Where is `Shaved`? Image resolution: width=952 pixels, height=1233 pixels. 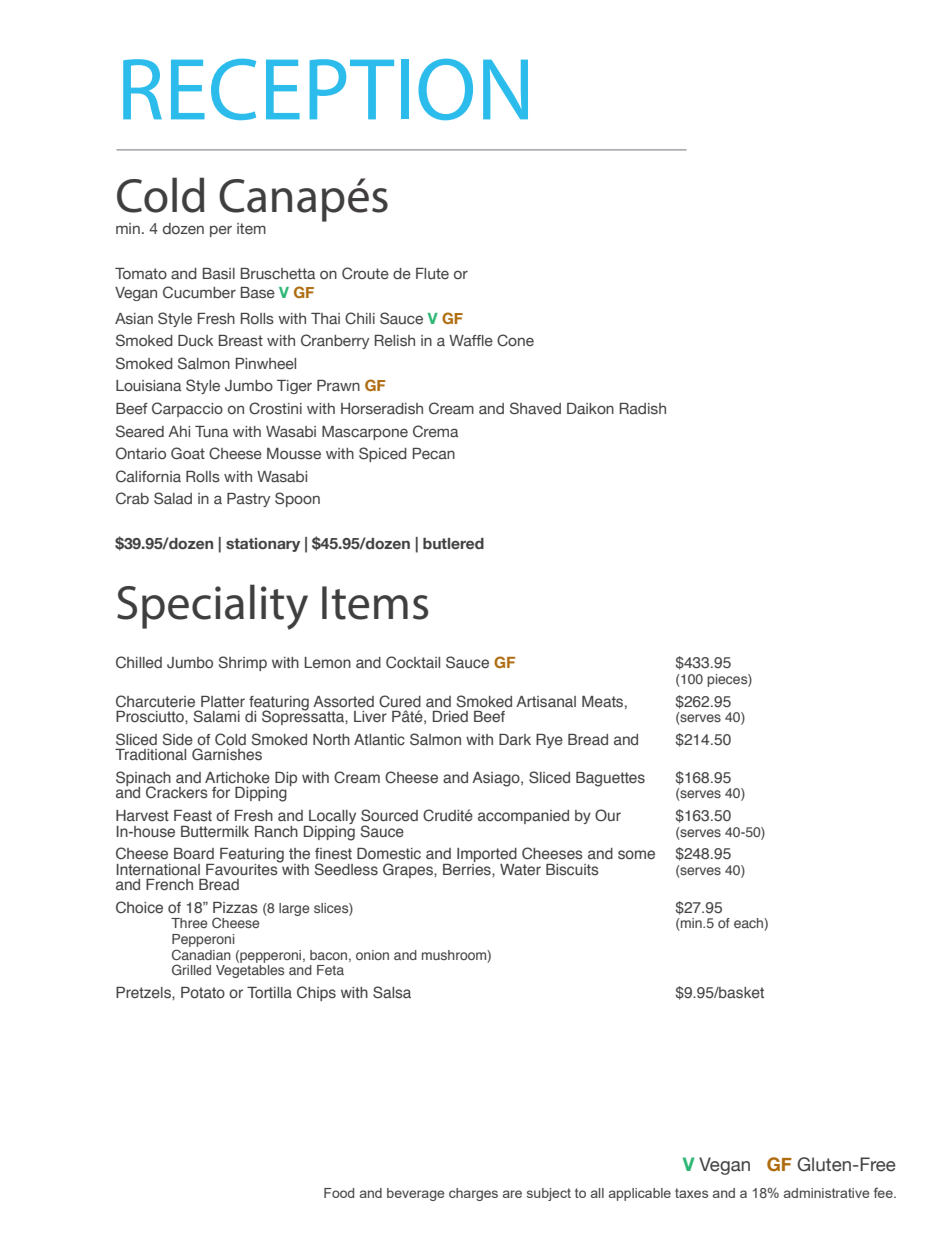 Shaved is located at coordinates (535, 408).
